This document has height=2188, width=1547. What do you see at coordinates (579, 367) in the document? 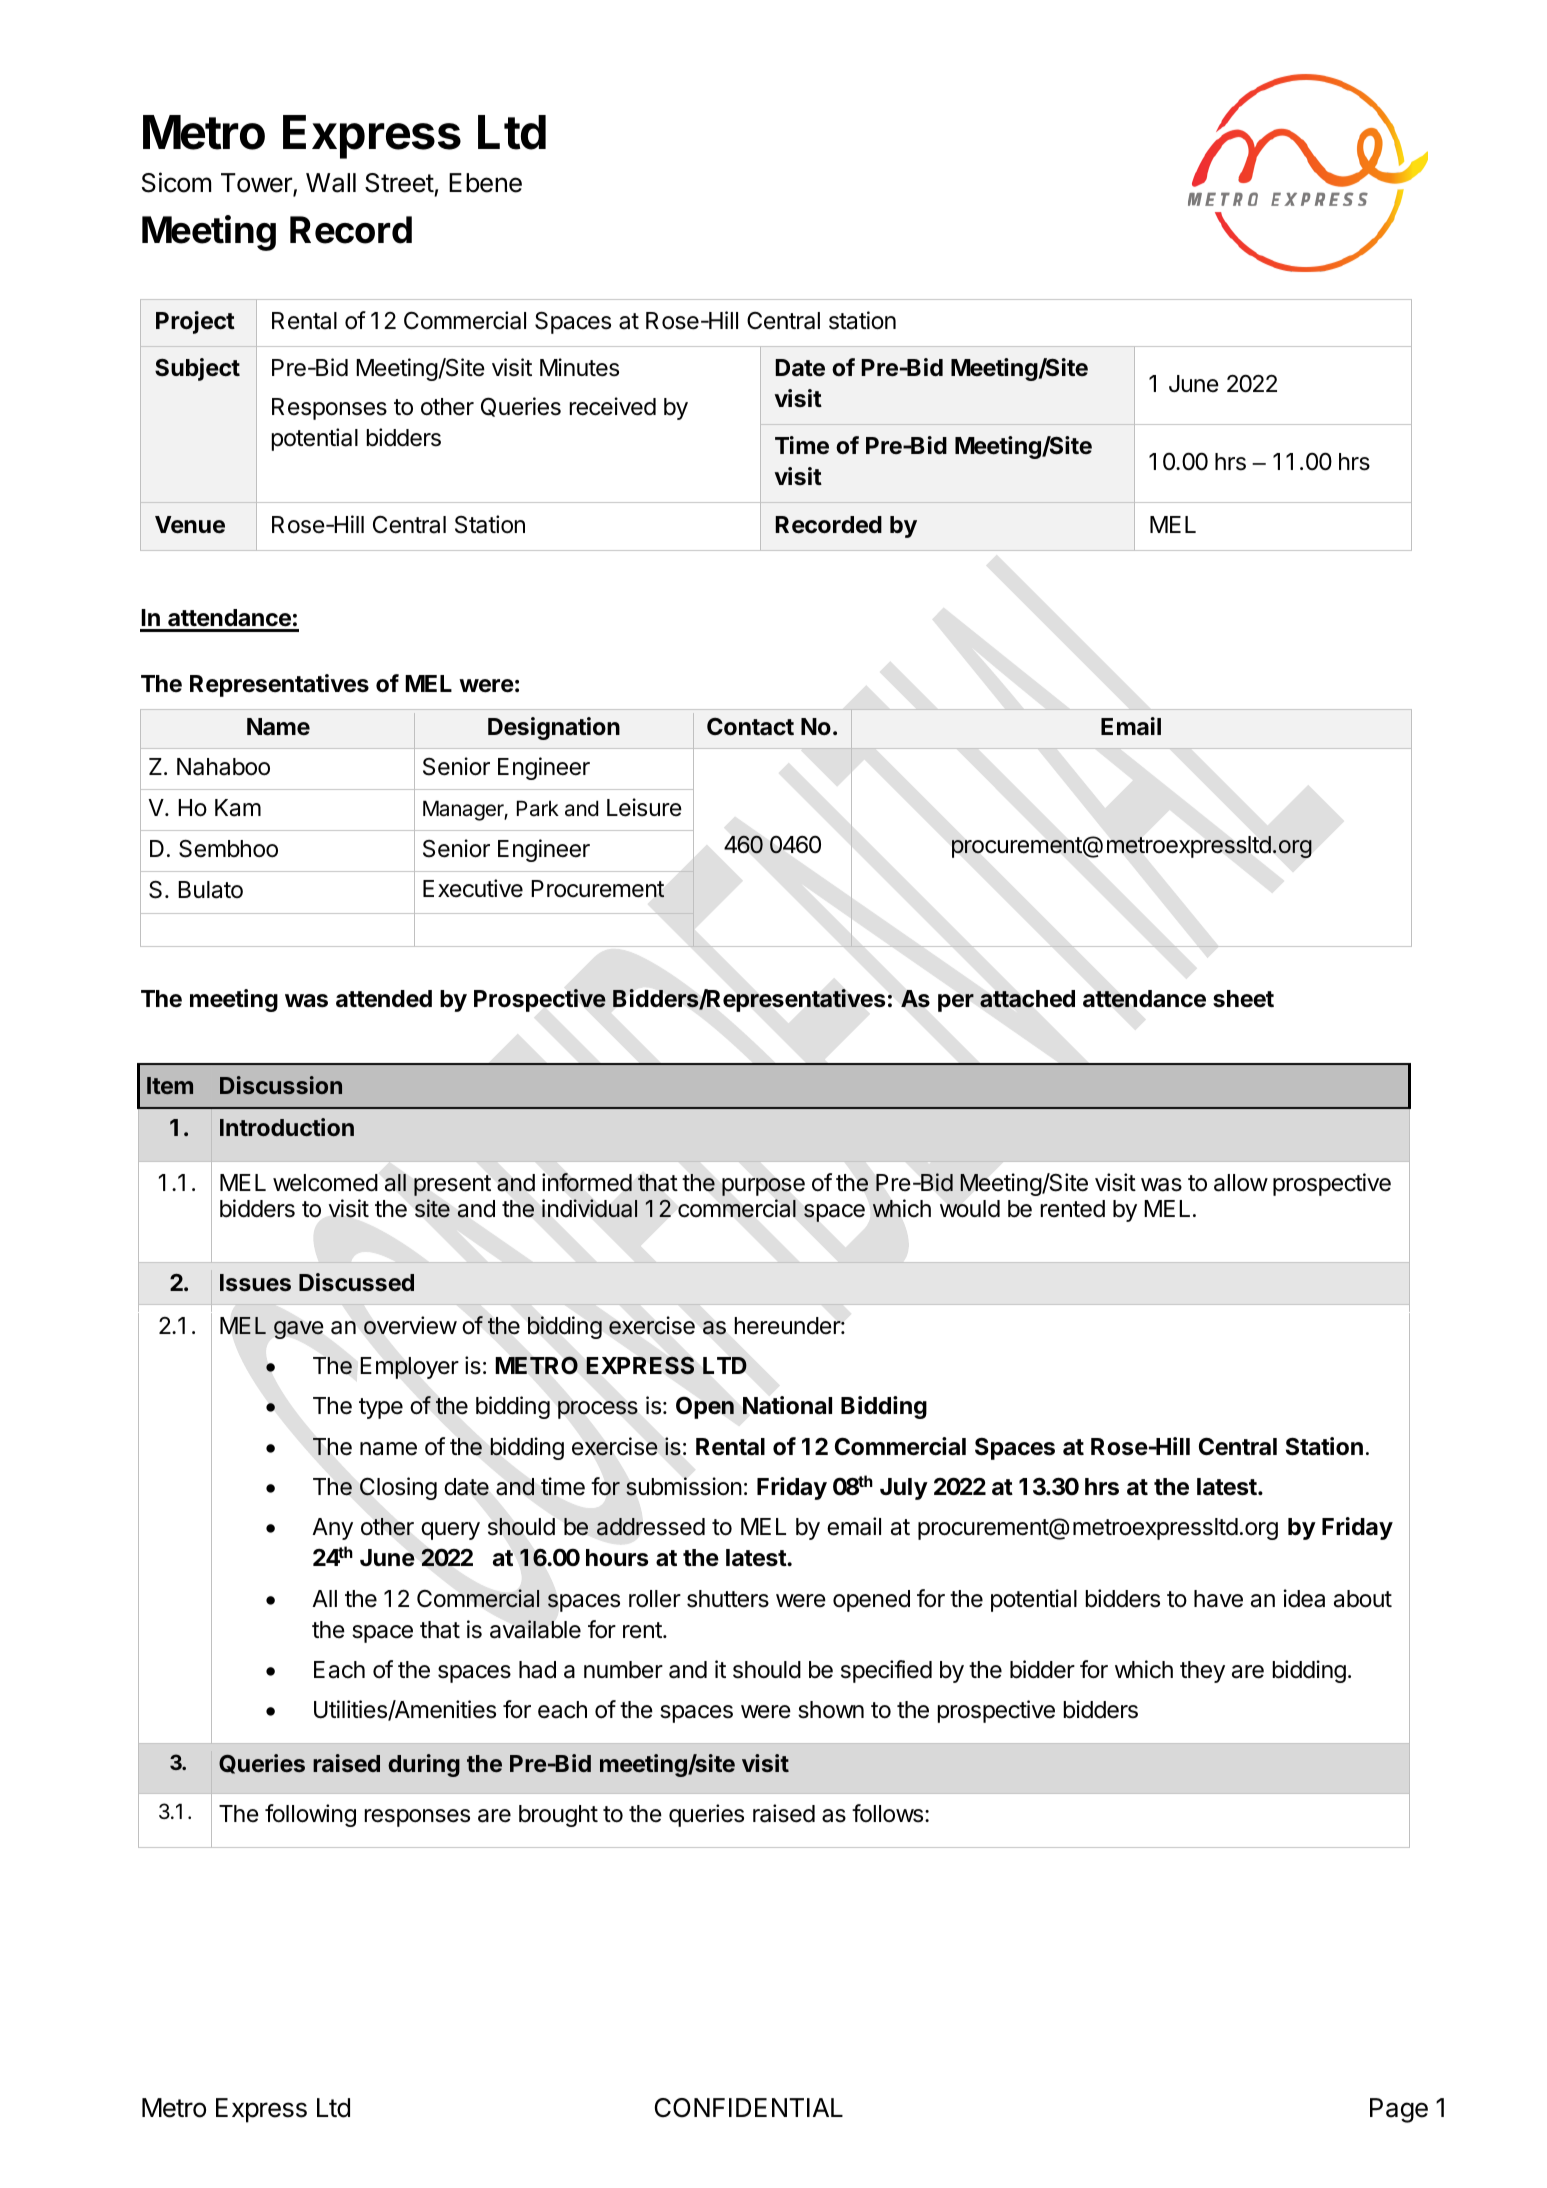
I see `Minutes` at bounding box center [579, 367].
